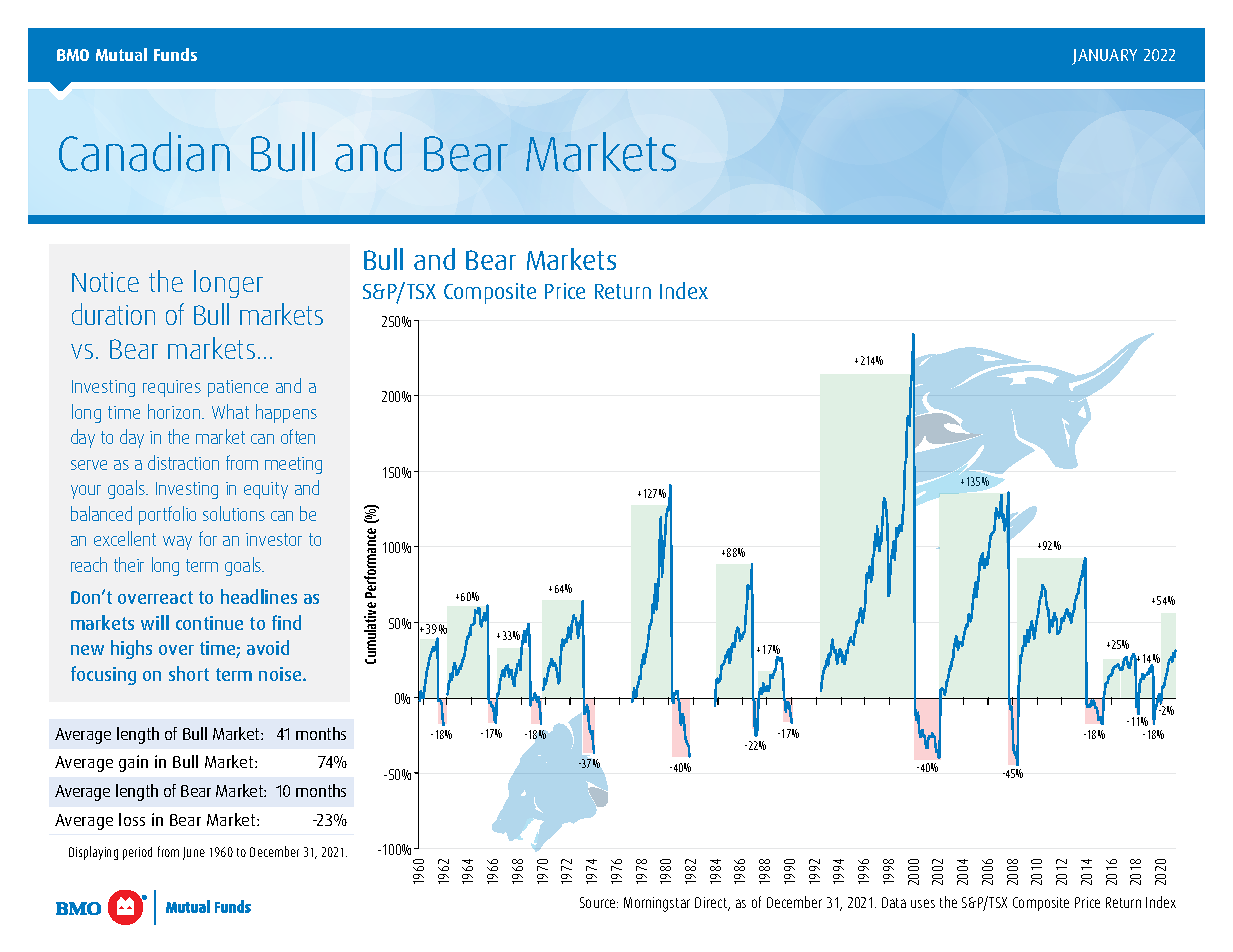 The width and height of the screenshot is (1233, 952). What do you see at coordinates (293, 465) in the screenshot?
I see `meeting` at bounding box center [293, 465].
